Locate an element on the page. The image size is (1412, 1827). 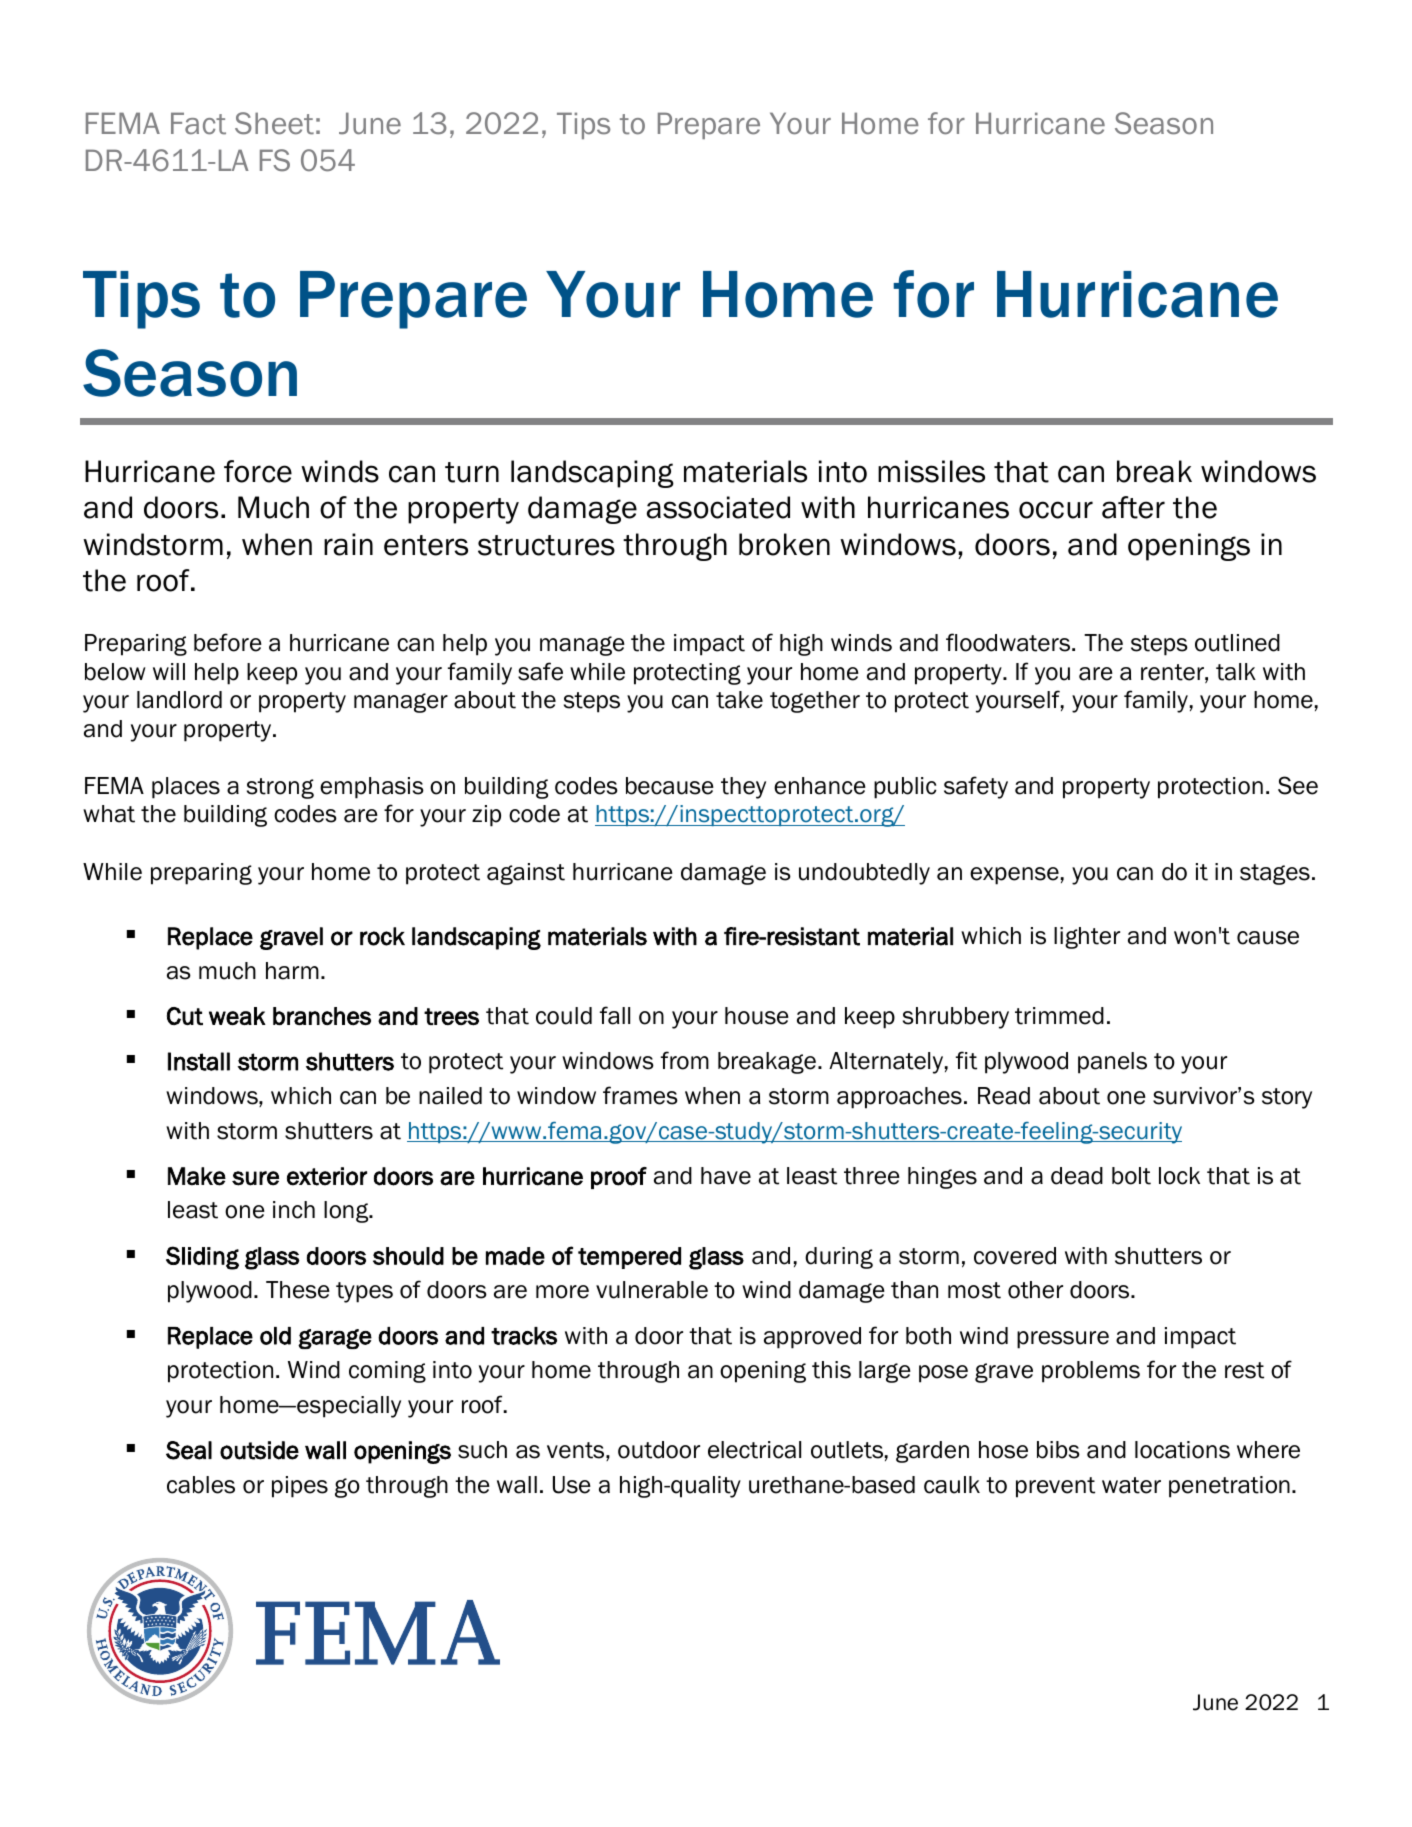
Fact is located at coordinates (198, 123).
